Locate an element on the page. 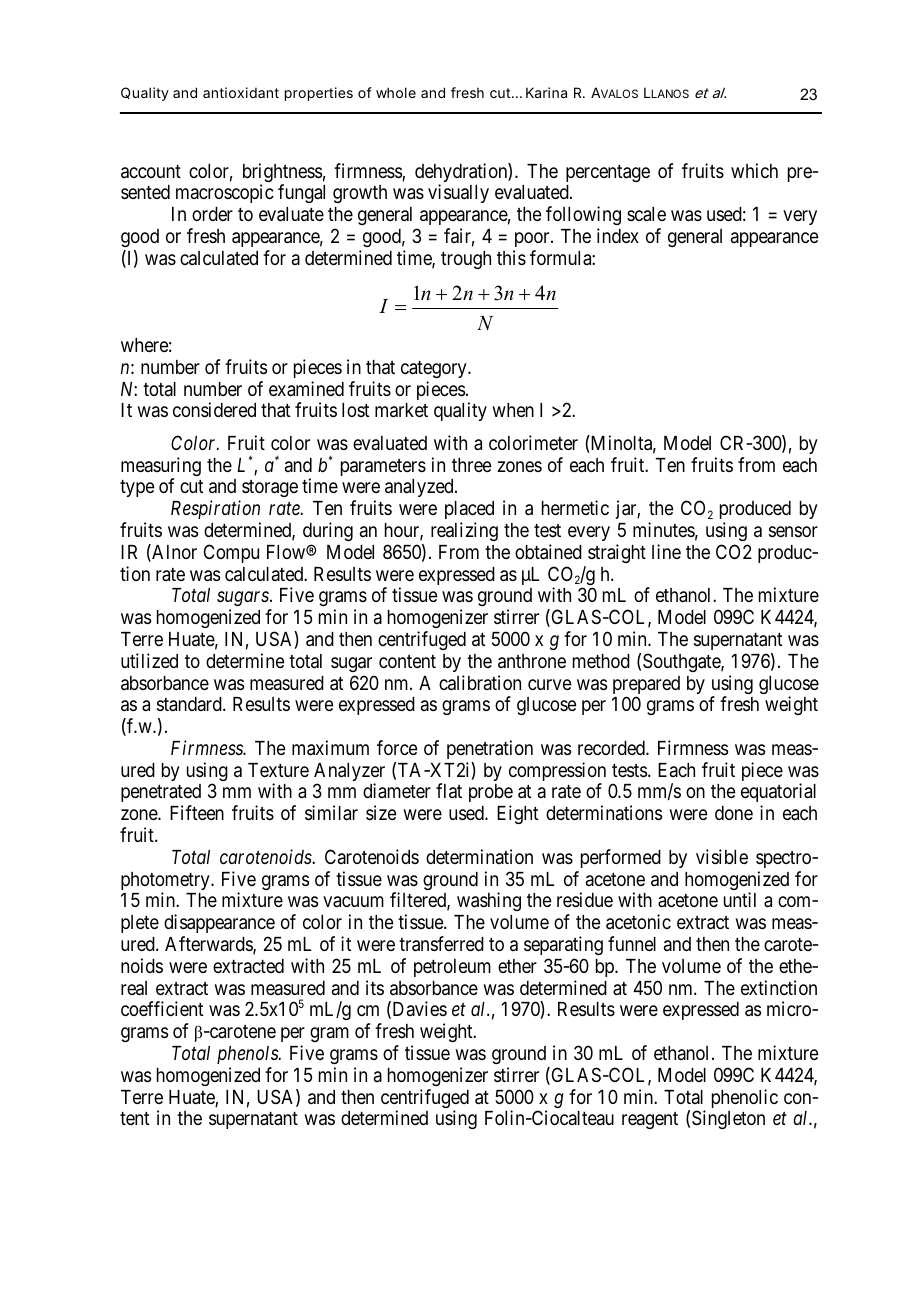  utilized is located at coordinates (149, 660).
